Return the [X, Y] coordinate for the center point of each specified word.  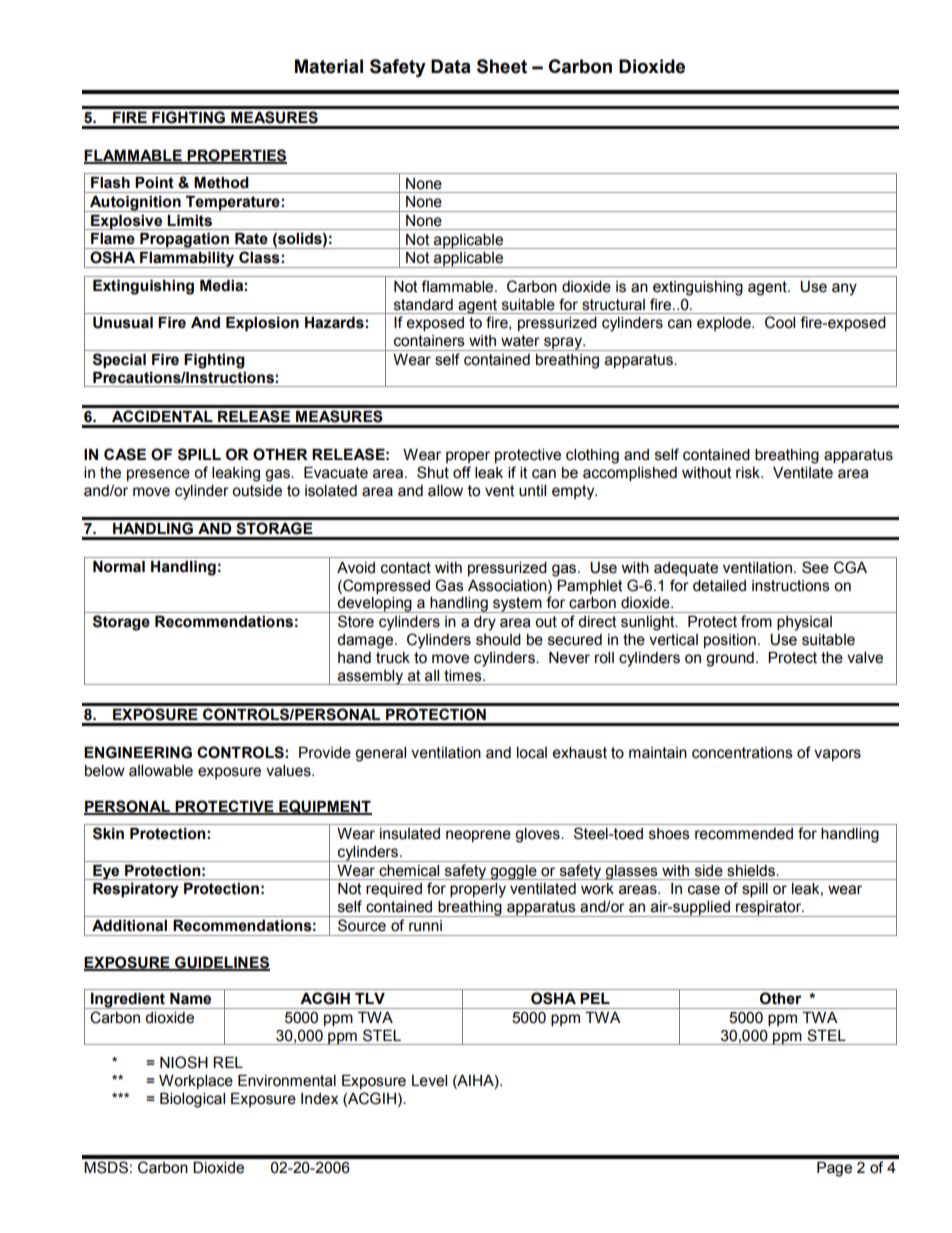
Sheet [502, 66]
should [498, 640]
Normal [119, 567]
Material [329, 66]
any [844, 289]
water [520, 341]
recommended [744, 834]
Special [119, 360]
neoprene [478, 836]
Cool [780, 322]
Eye [106, 872]
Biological [192, 1100]
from [756, 621]
